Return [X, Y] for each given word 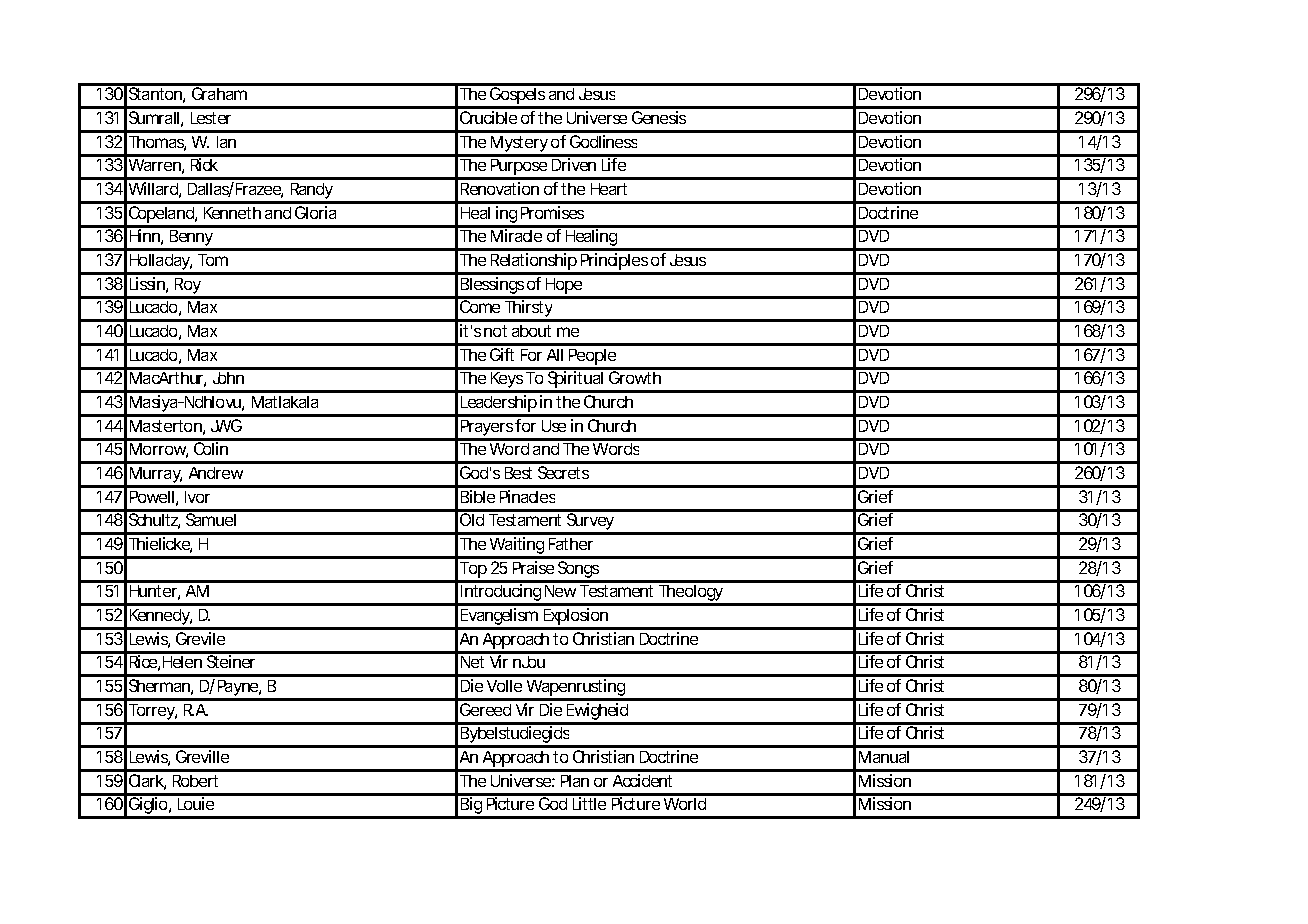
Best [518, 473]
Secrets [563, 472]
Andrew [216, 473]
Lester [211, 118]
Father [571, 544]
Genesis [659, 117]
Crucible [488, 117]
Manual [884, 757]
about [531, 331]
